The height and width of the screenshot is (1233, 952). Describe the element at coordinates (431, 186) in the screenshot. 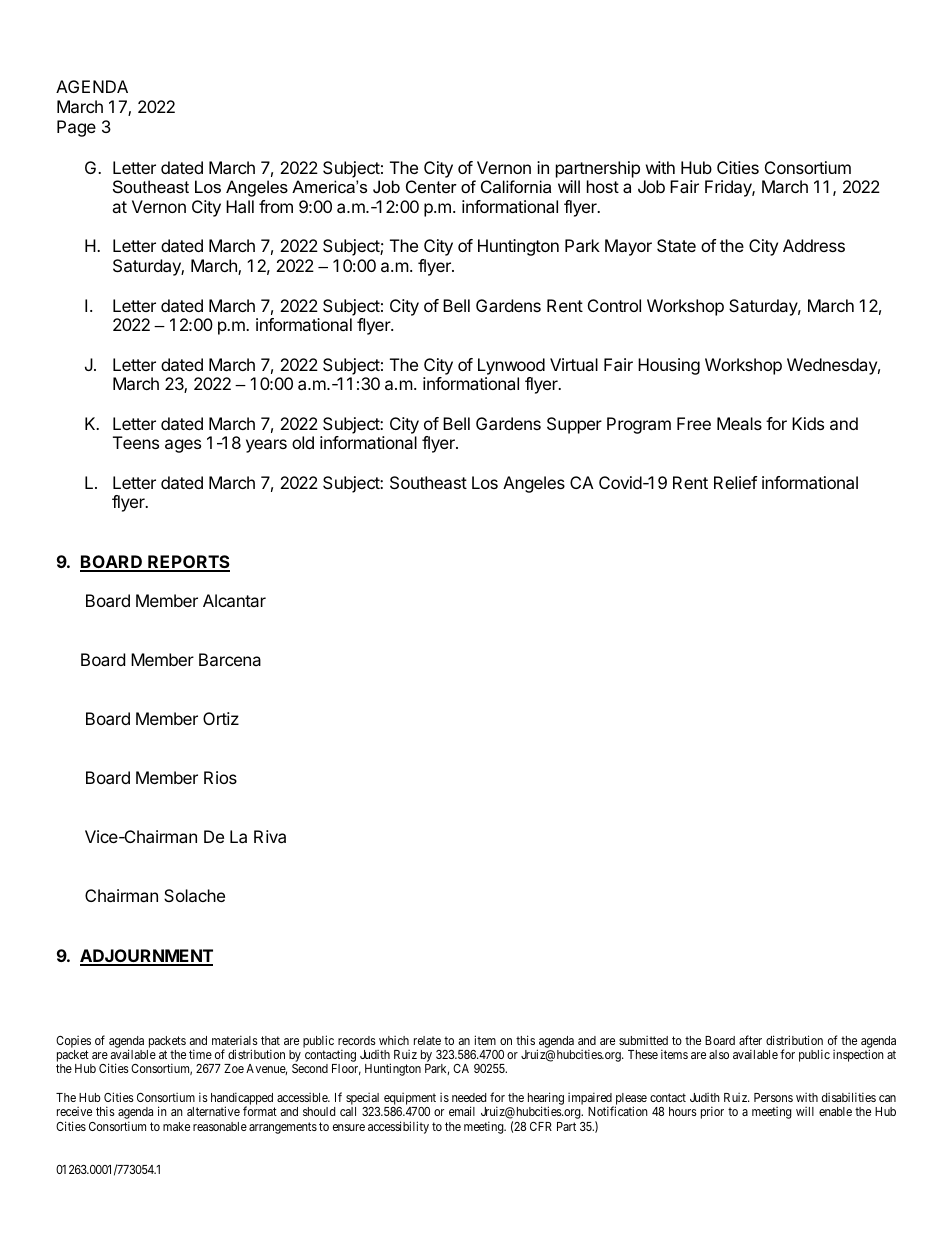

I see `Center` at that location.
